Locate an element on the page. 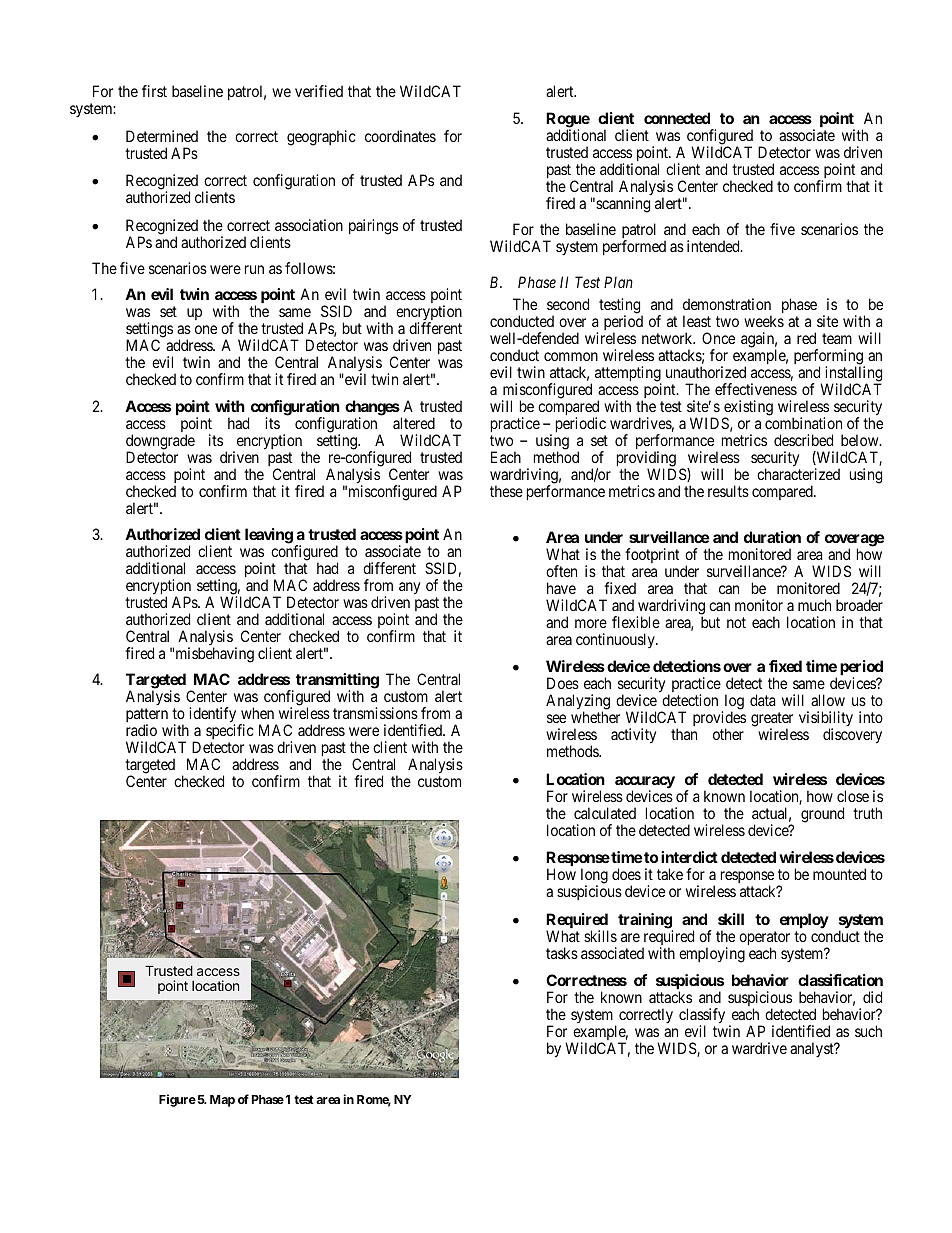  specific is located at coordinates (230, 733).
